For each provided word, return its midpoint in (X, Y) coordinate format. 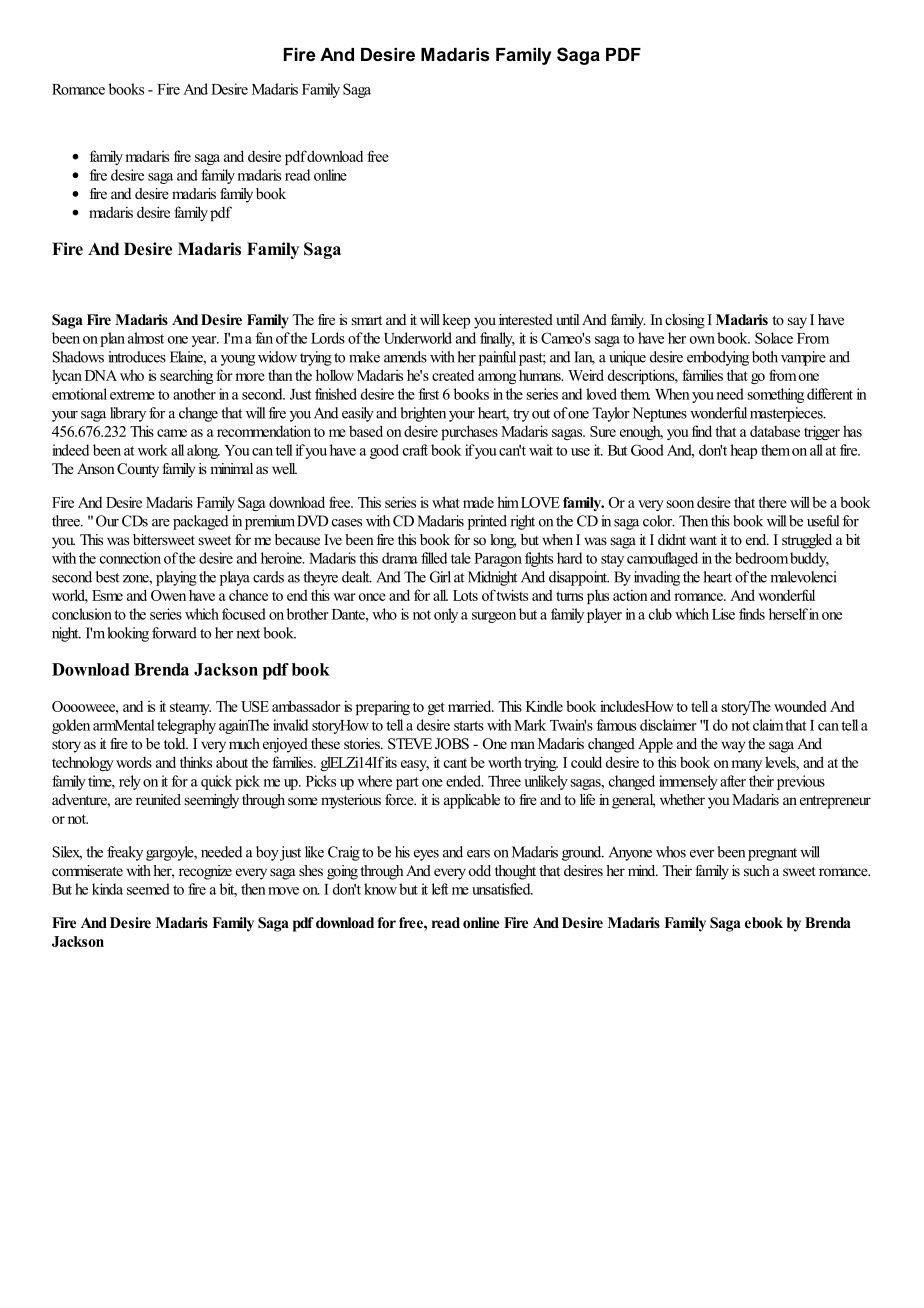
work (153, 450)
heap (743, 451)
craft (415, 450)
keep (456, 321)
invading (657, 578)
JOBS (452, 744)
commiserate (87, 870)
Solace (774, 338)
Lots (465, 595)
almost (146, 338)
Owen (168, 595)
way (733, 747)
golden (71, 726)
